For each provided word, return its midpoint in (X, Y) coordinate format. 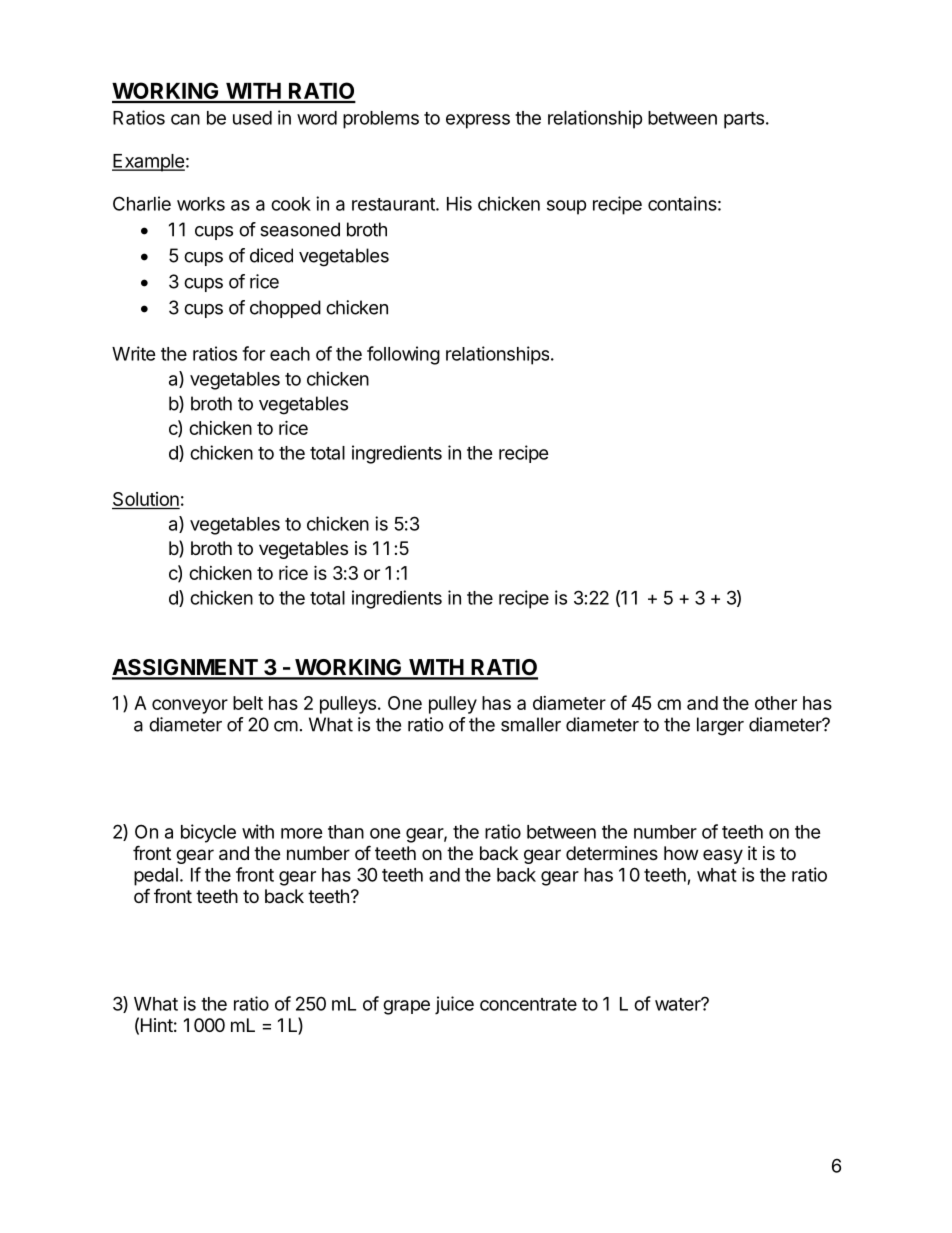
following (403, 355)
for (253, 353)
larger (720, 726)
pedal (156, 877)
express (478, 121)
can (185, 119)
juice (454, 1005)
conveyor (190, 706)
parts (744, 120)
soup (567, 207)
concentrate (528, 1004)
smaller (531, 724)
